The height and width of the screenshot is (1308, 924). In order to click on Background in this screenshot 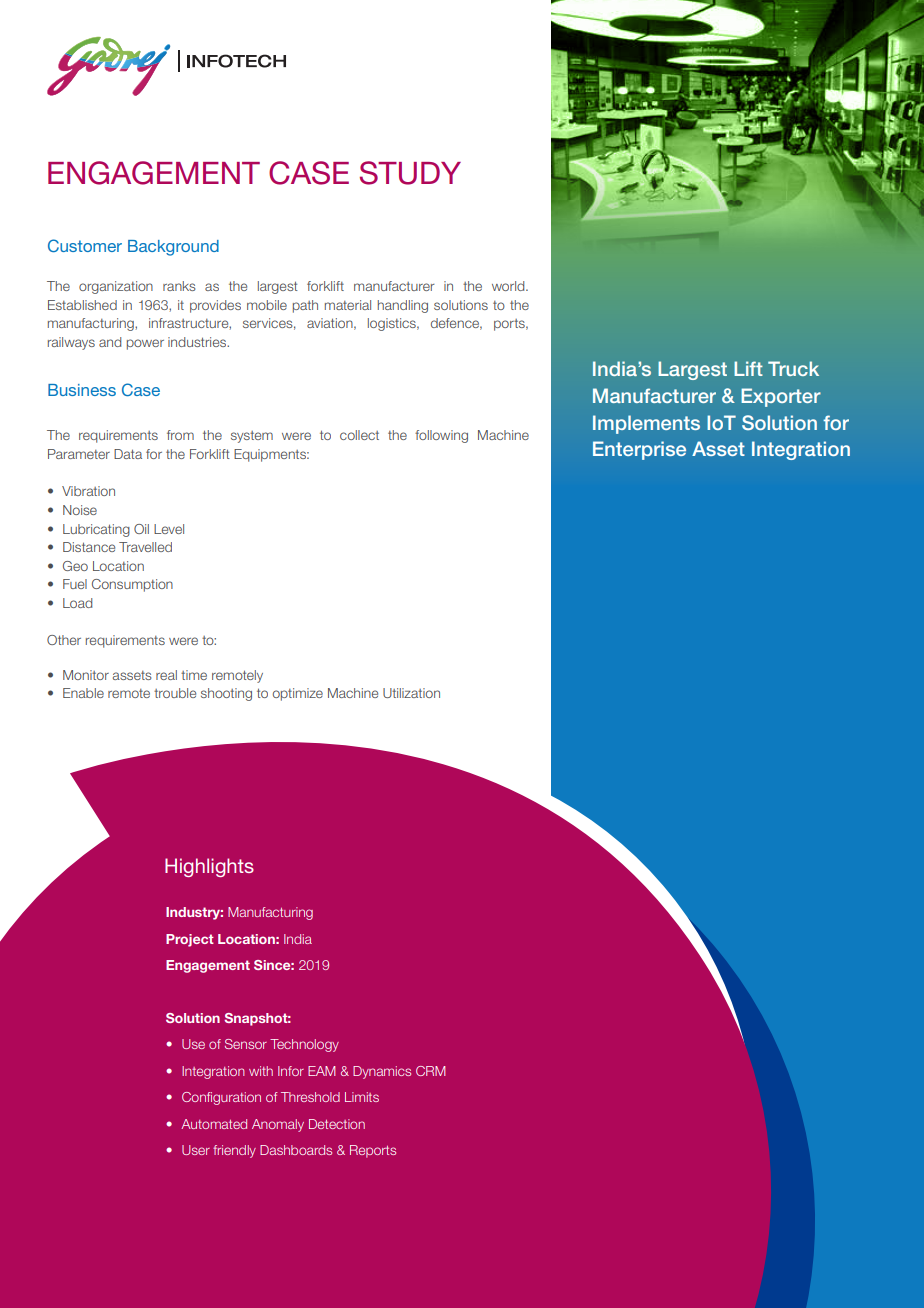, I will do `click(173, 248)`.
